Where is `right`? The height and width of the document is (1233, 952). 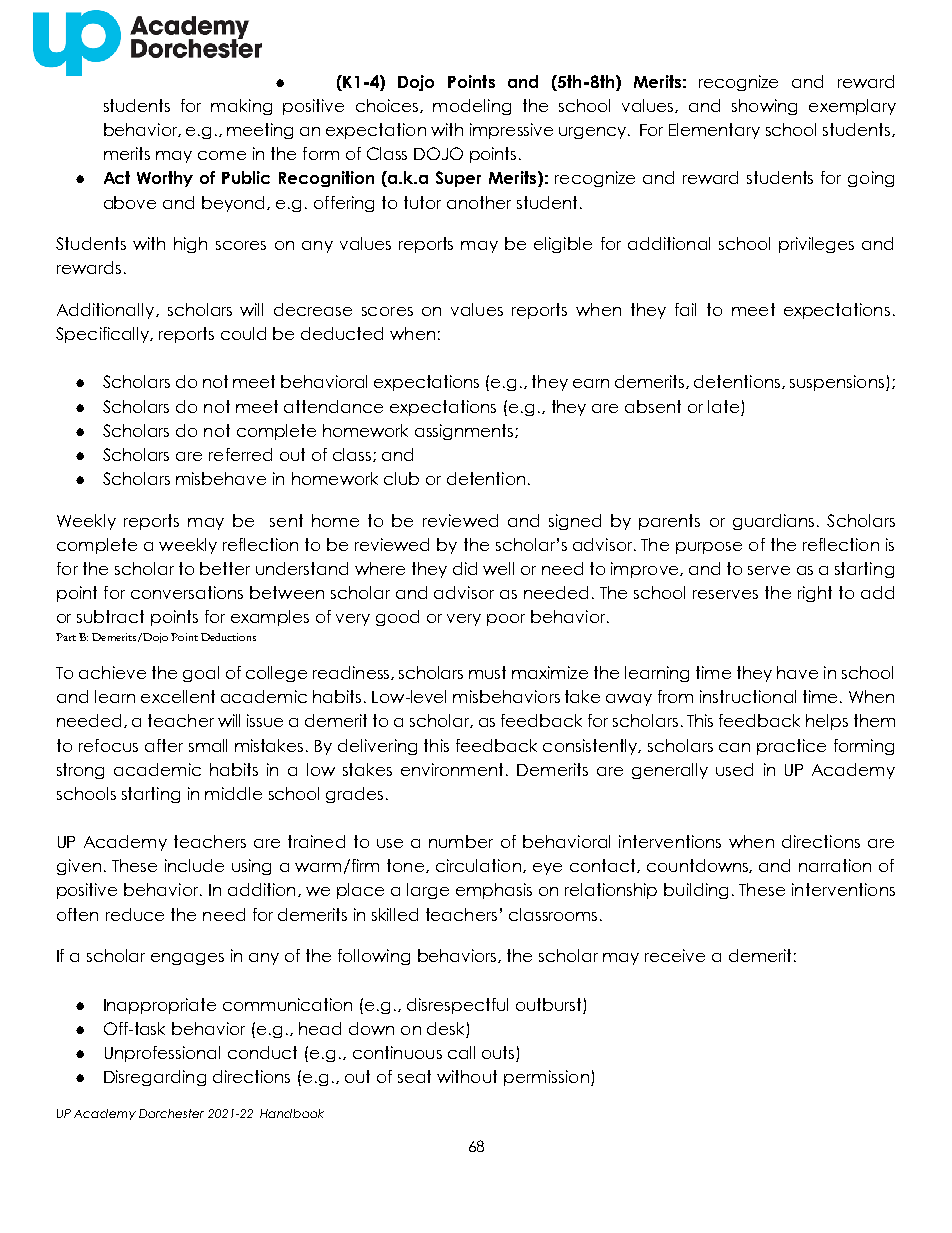
right is located at coordinates (815, 594).
